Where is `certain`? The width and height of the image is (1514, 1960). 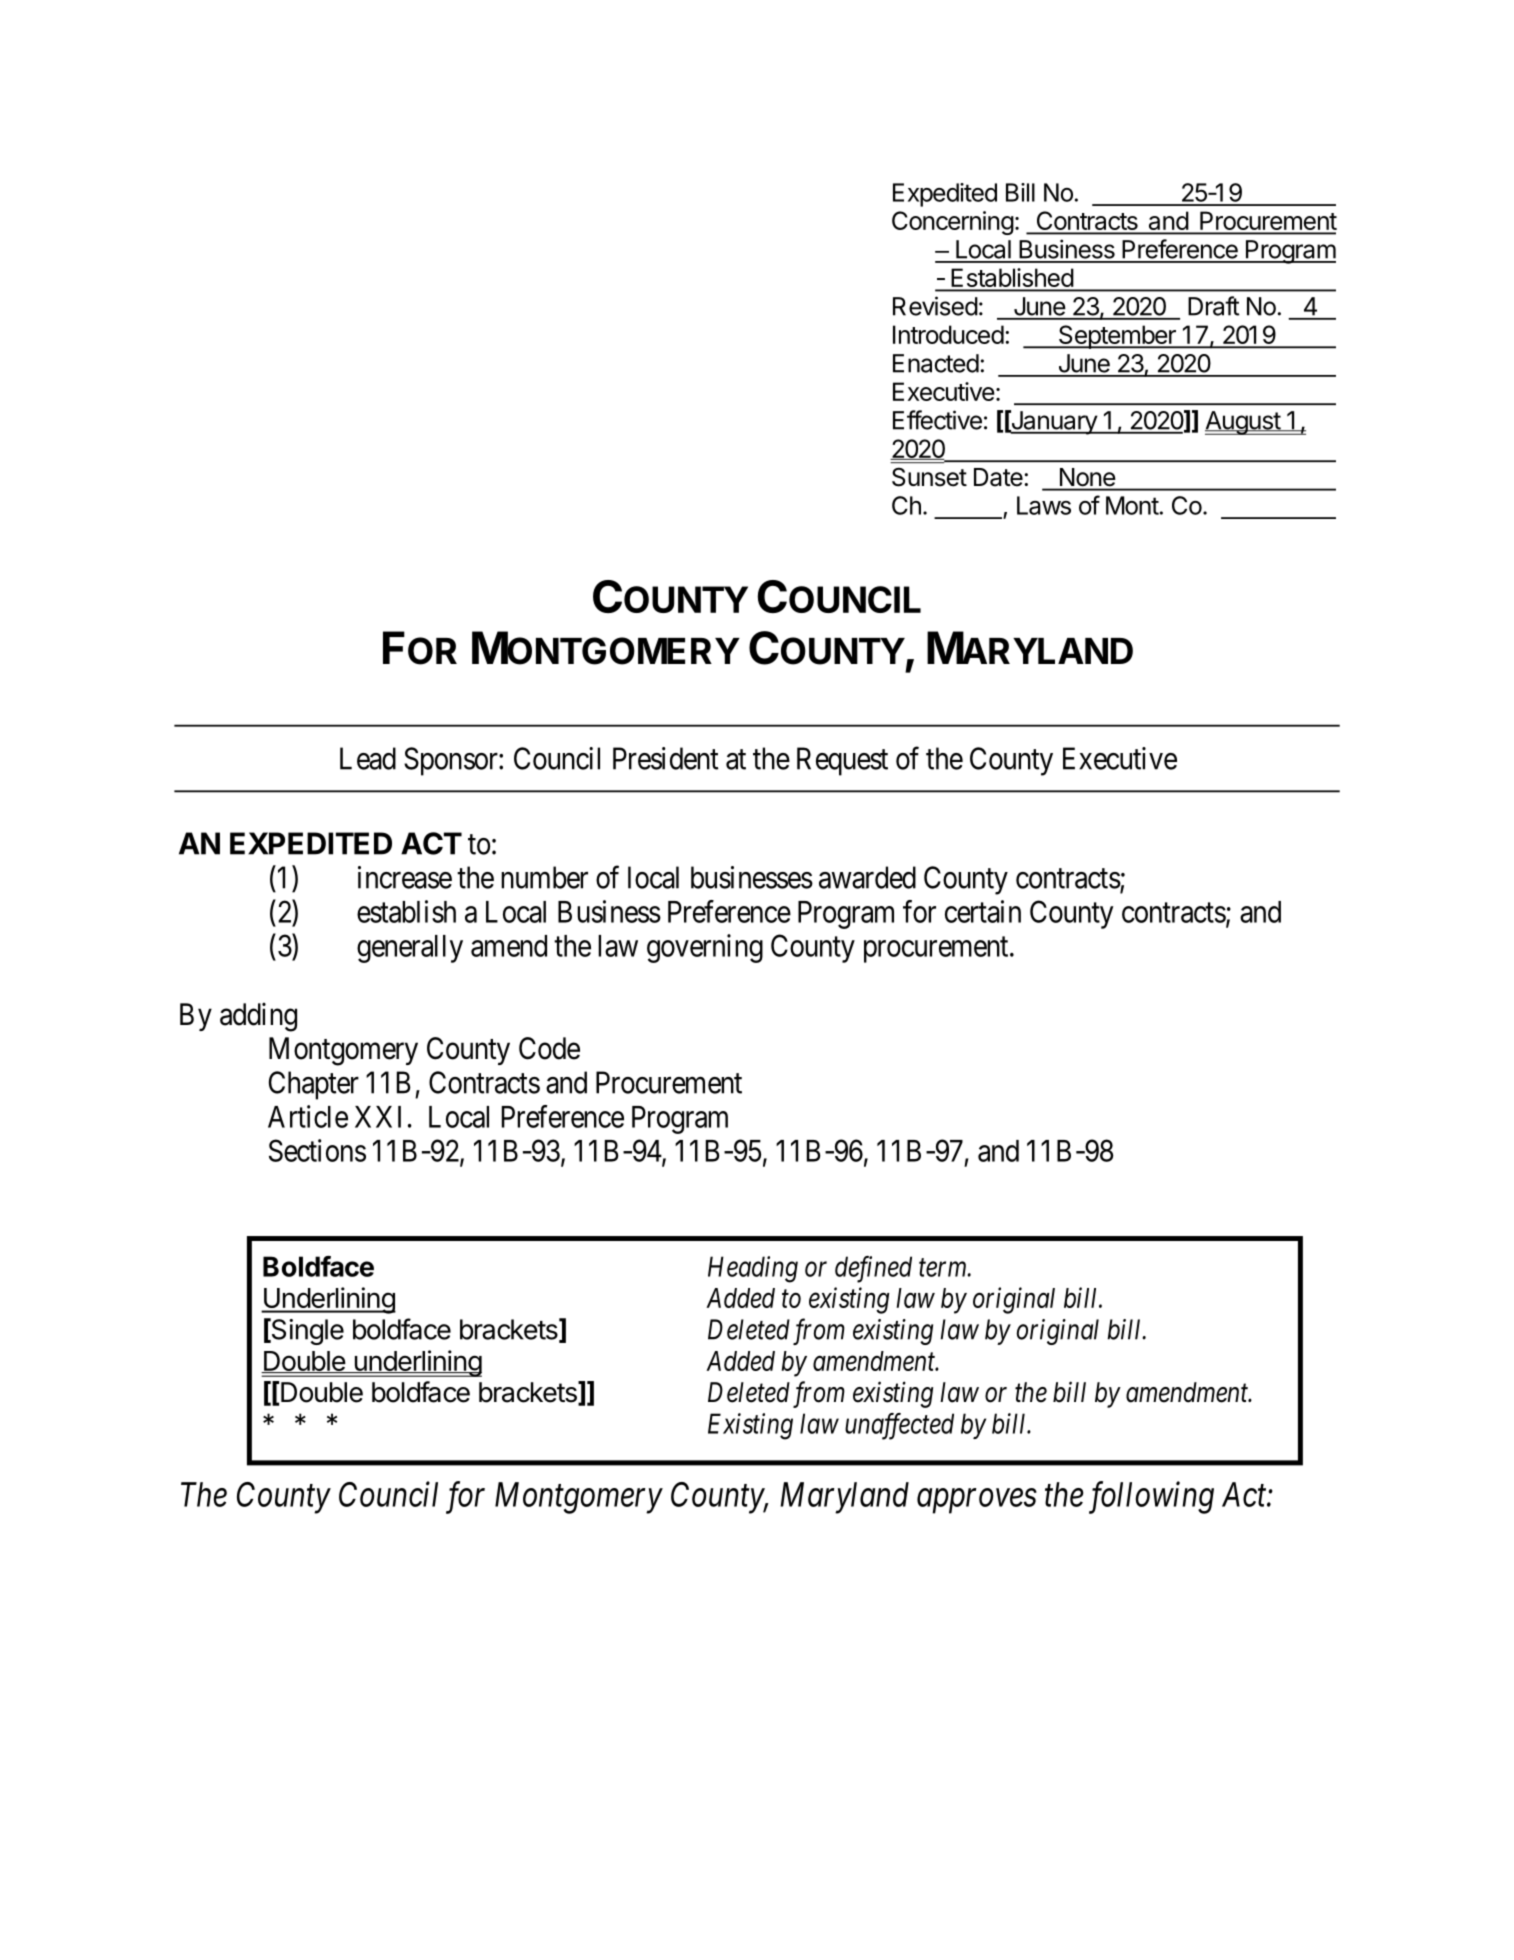
certain is located at coordinates (983, 911).
